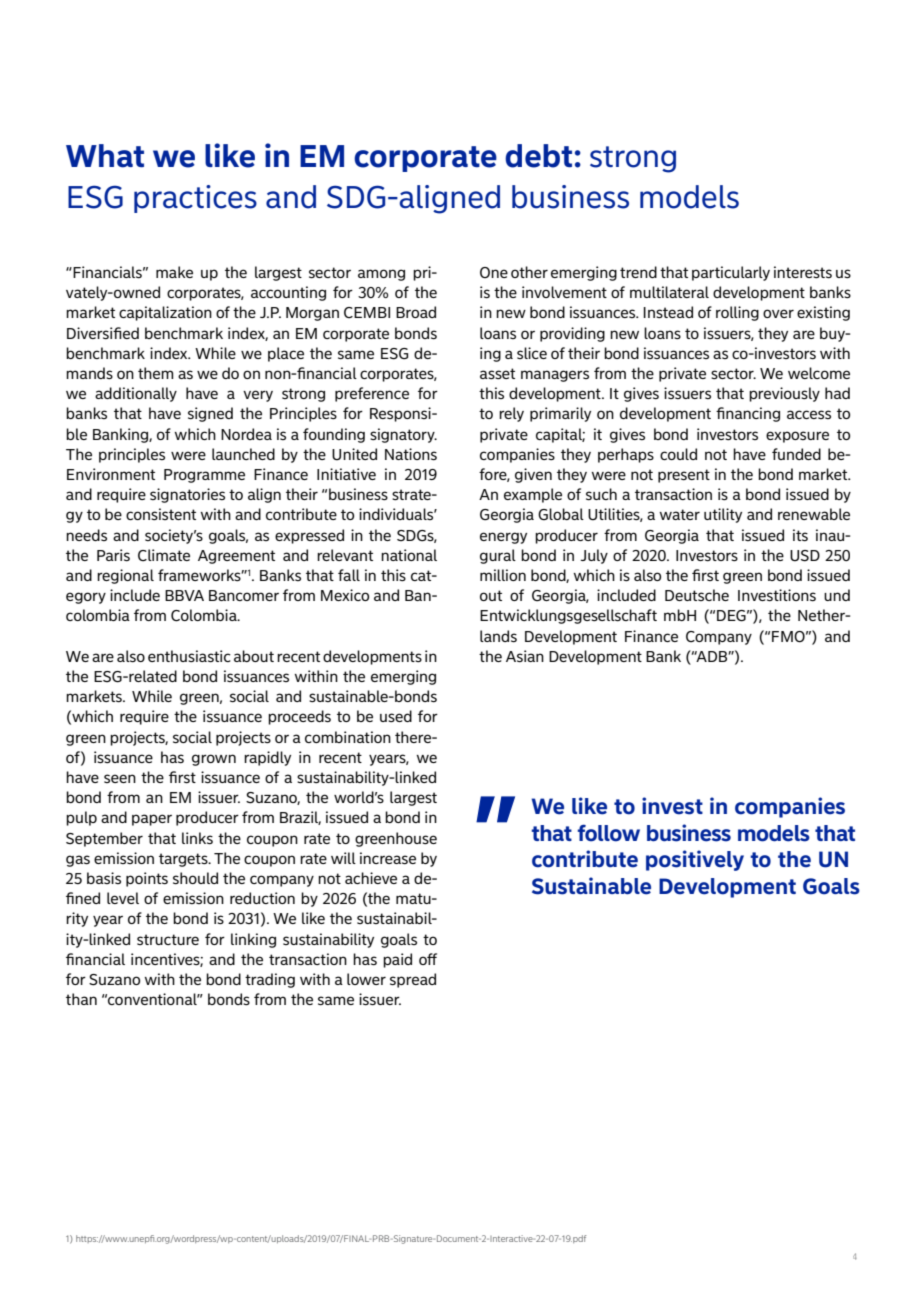 Image resolution: width=924 pixels, height=1308 pixels. What do you see at coordinates (731, 273) in the screenshot?
I see `particularly` at bounding box center [731, 273].
